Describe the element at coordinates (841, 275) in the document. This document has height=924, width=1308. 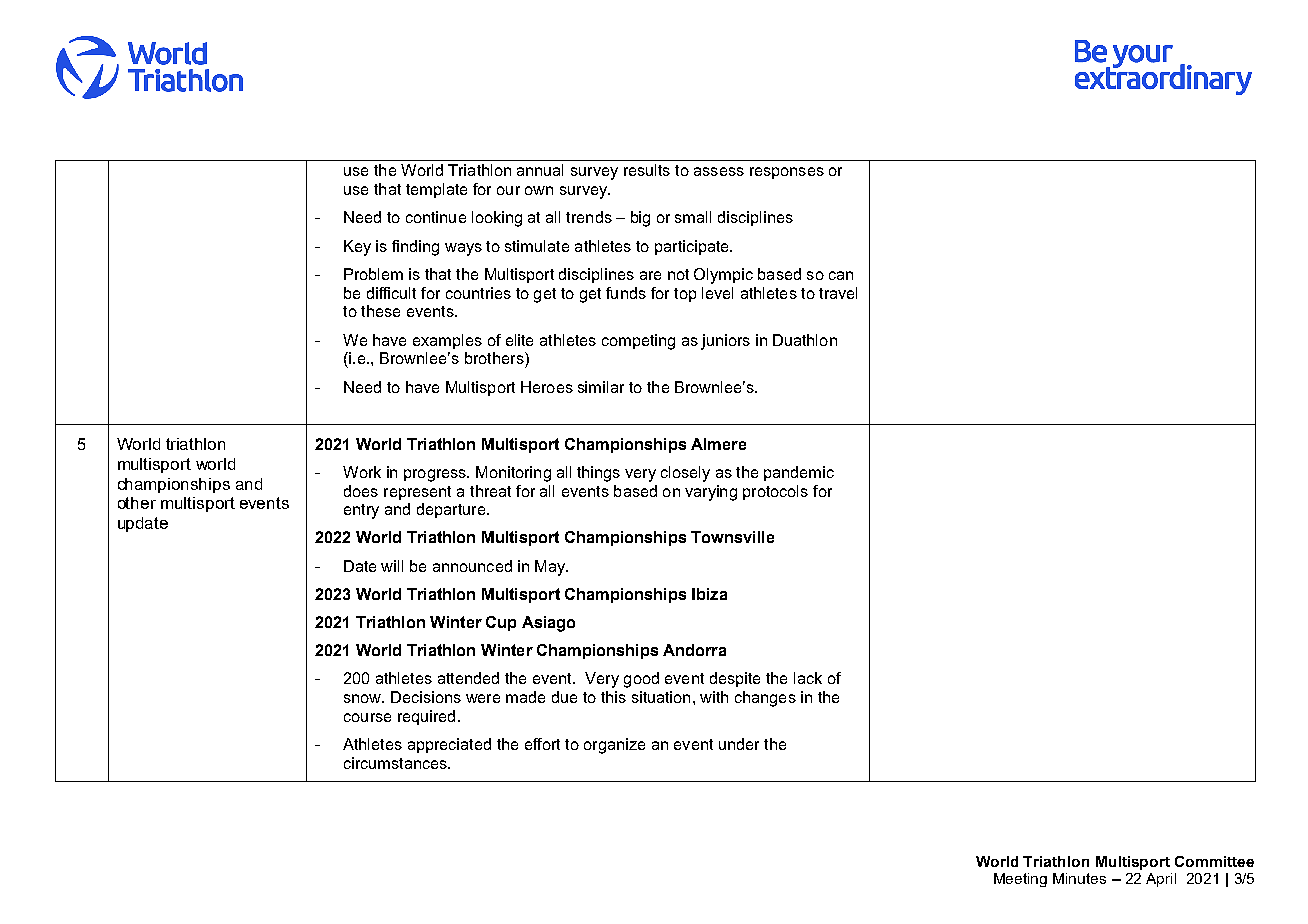
I see `can` at that location.
